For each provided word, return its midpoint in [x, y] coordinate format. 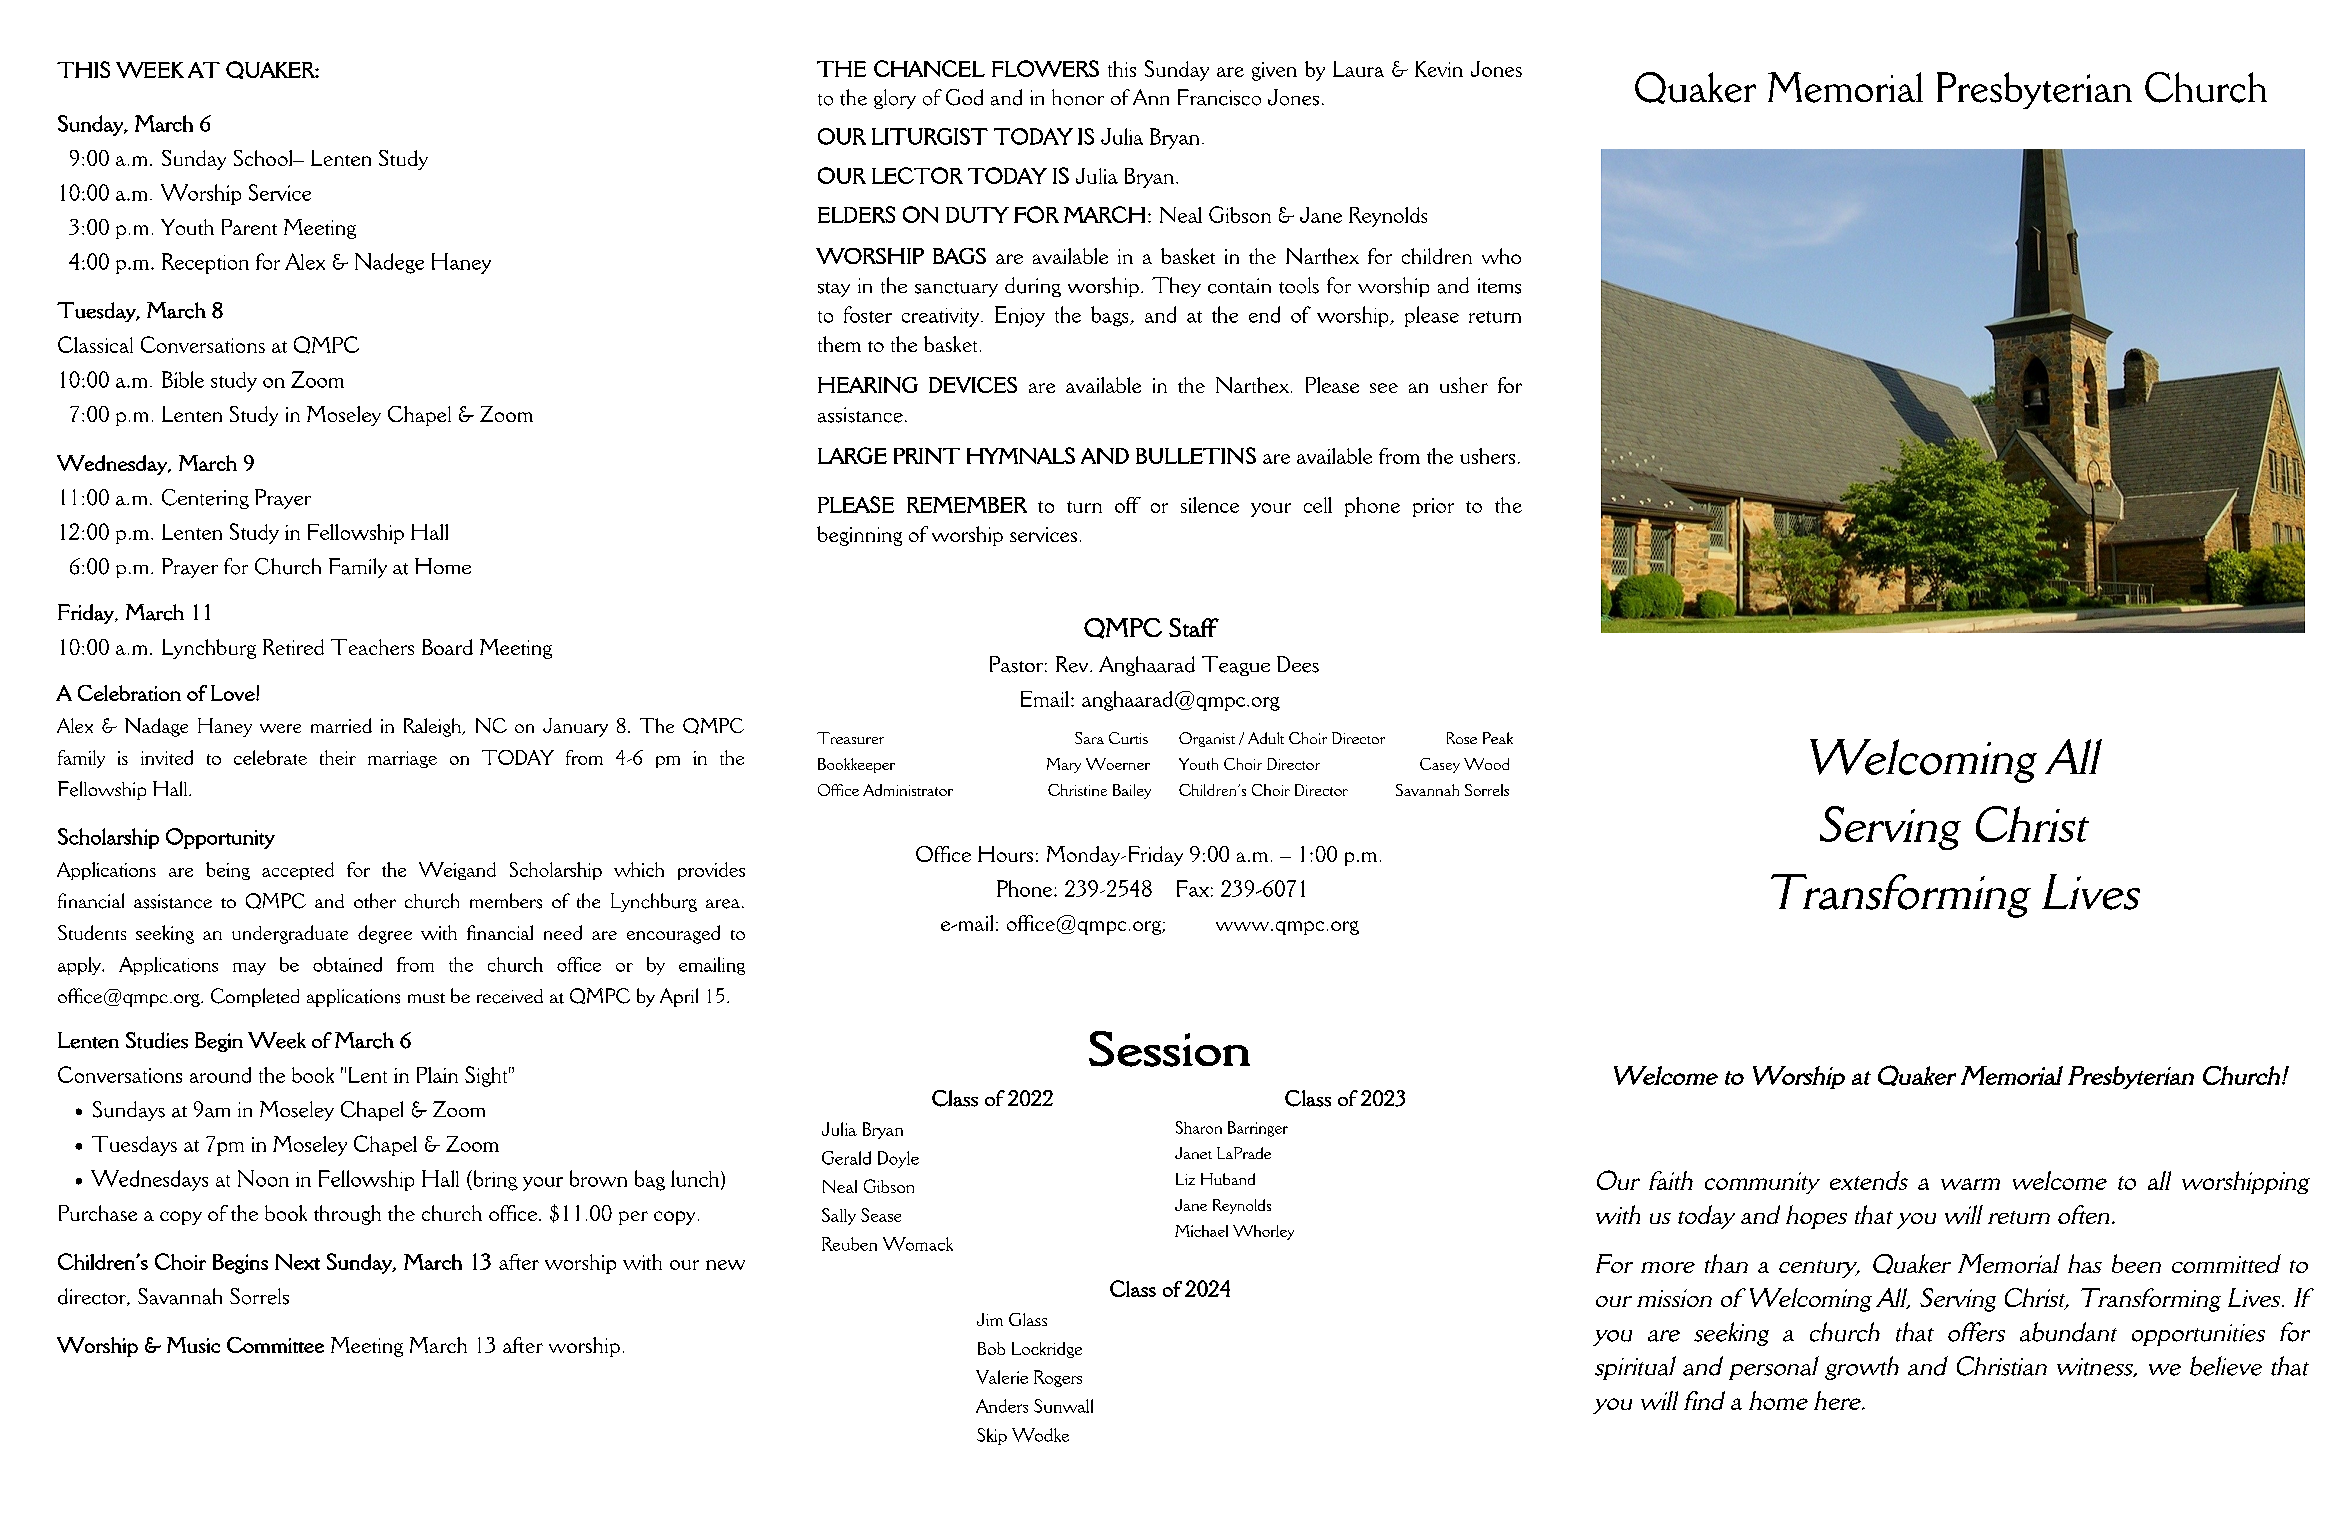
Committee [275, 1345]
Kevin [1439, 69]
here [1838, 1400]
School [264, 158]
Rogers [1058, 1378]
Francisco [1219, 97]
